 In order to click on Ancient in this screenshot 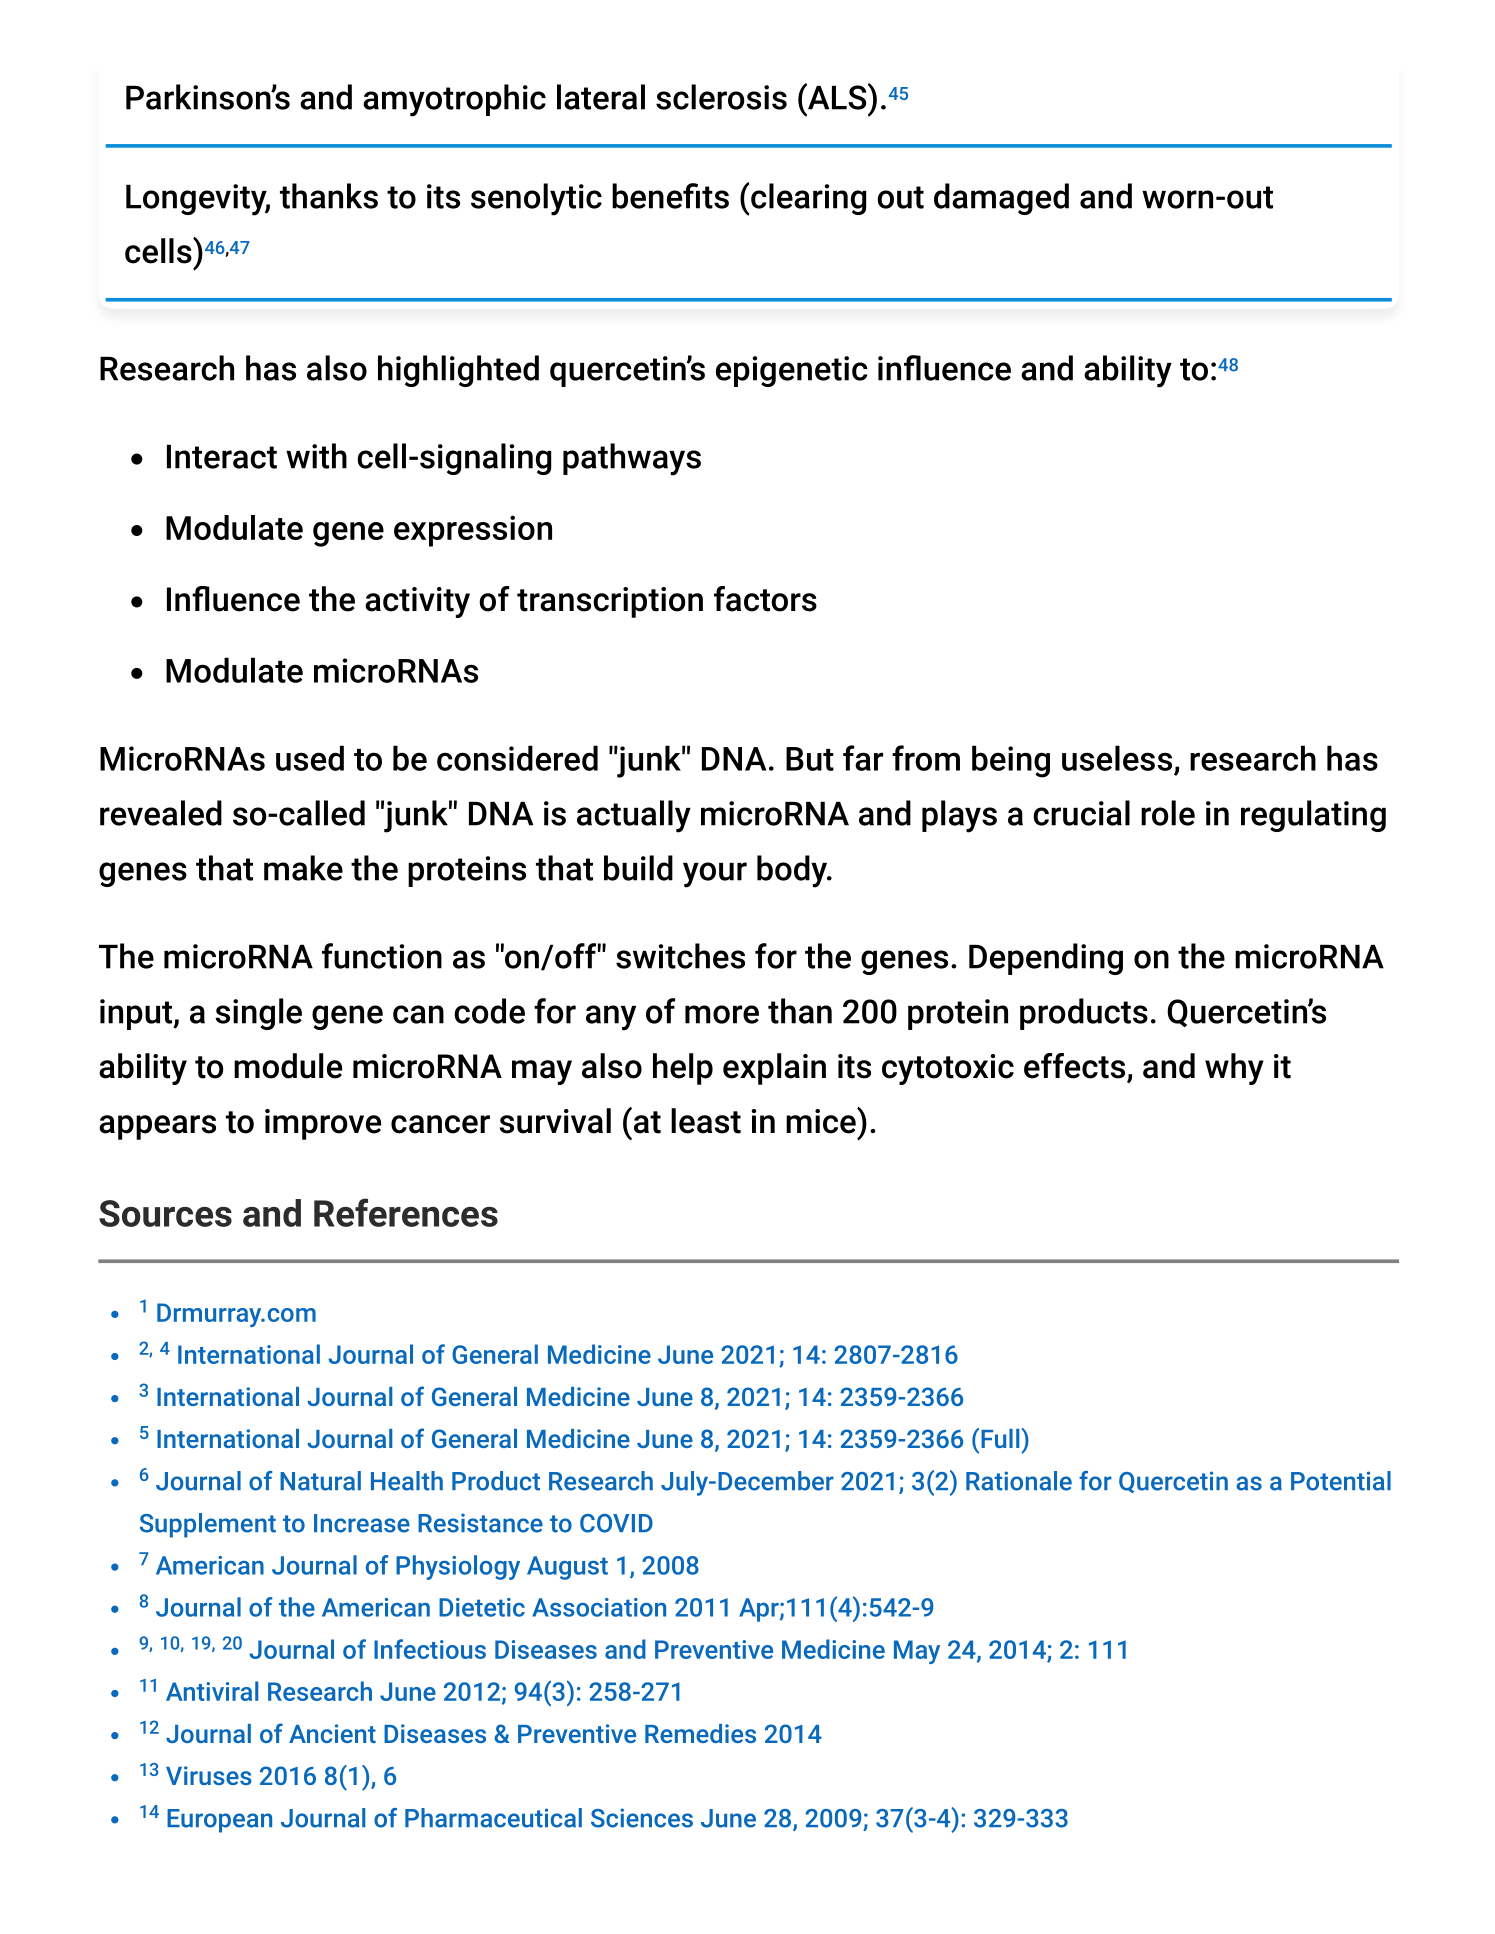, I will do `click(332, 1733)`.
